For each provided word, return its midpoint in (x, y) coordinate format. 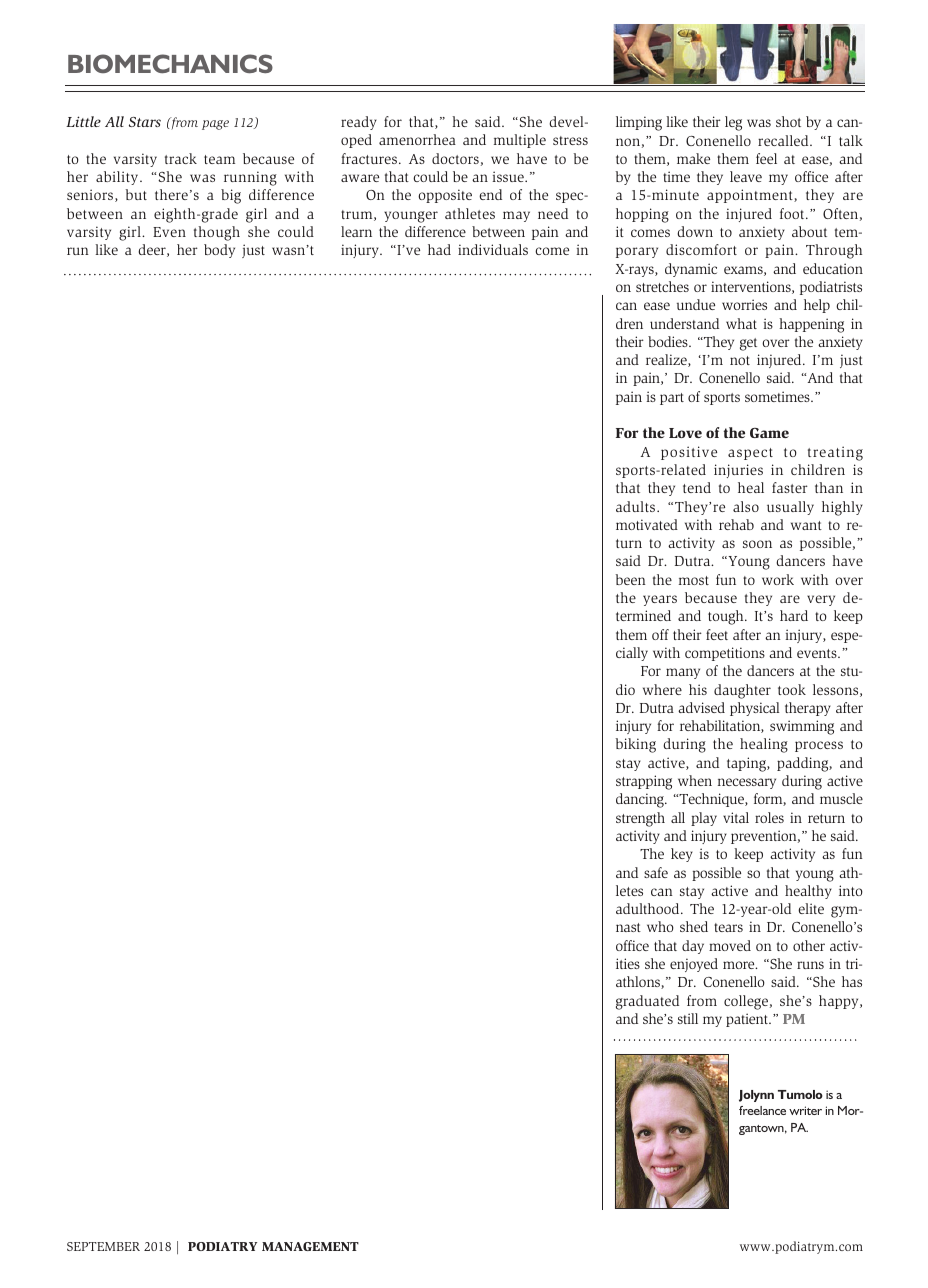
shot (788, 121)
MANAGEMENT (310, 1246)
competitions (725, 654)
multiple (520, 141)
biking (636, 745)
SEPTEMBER (103, 1246)
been (631, 579)
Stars (145, 122)
